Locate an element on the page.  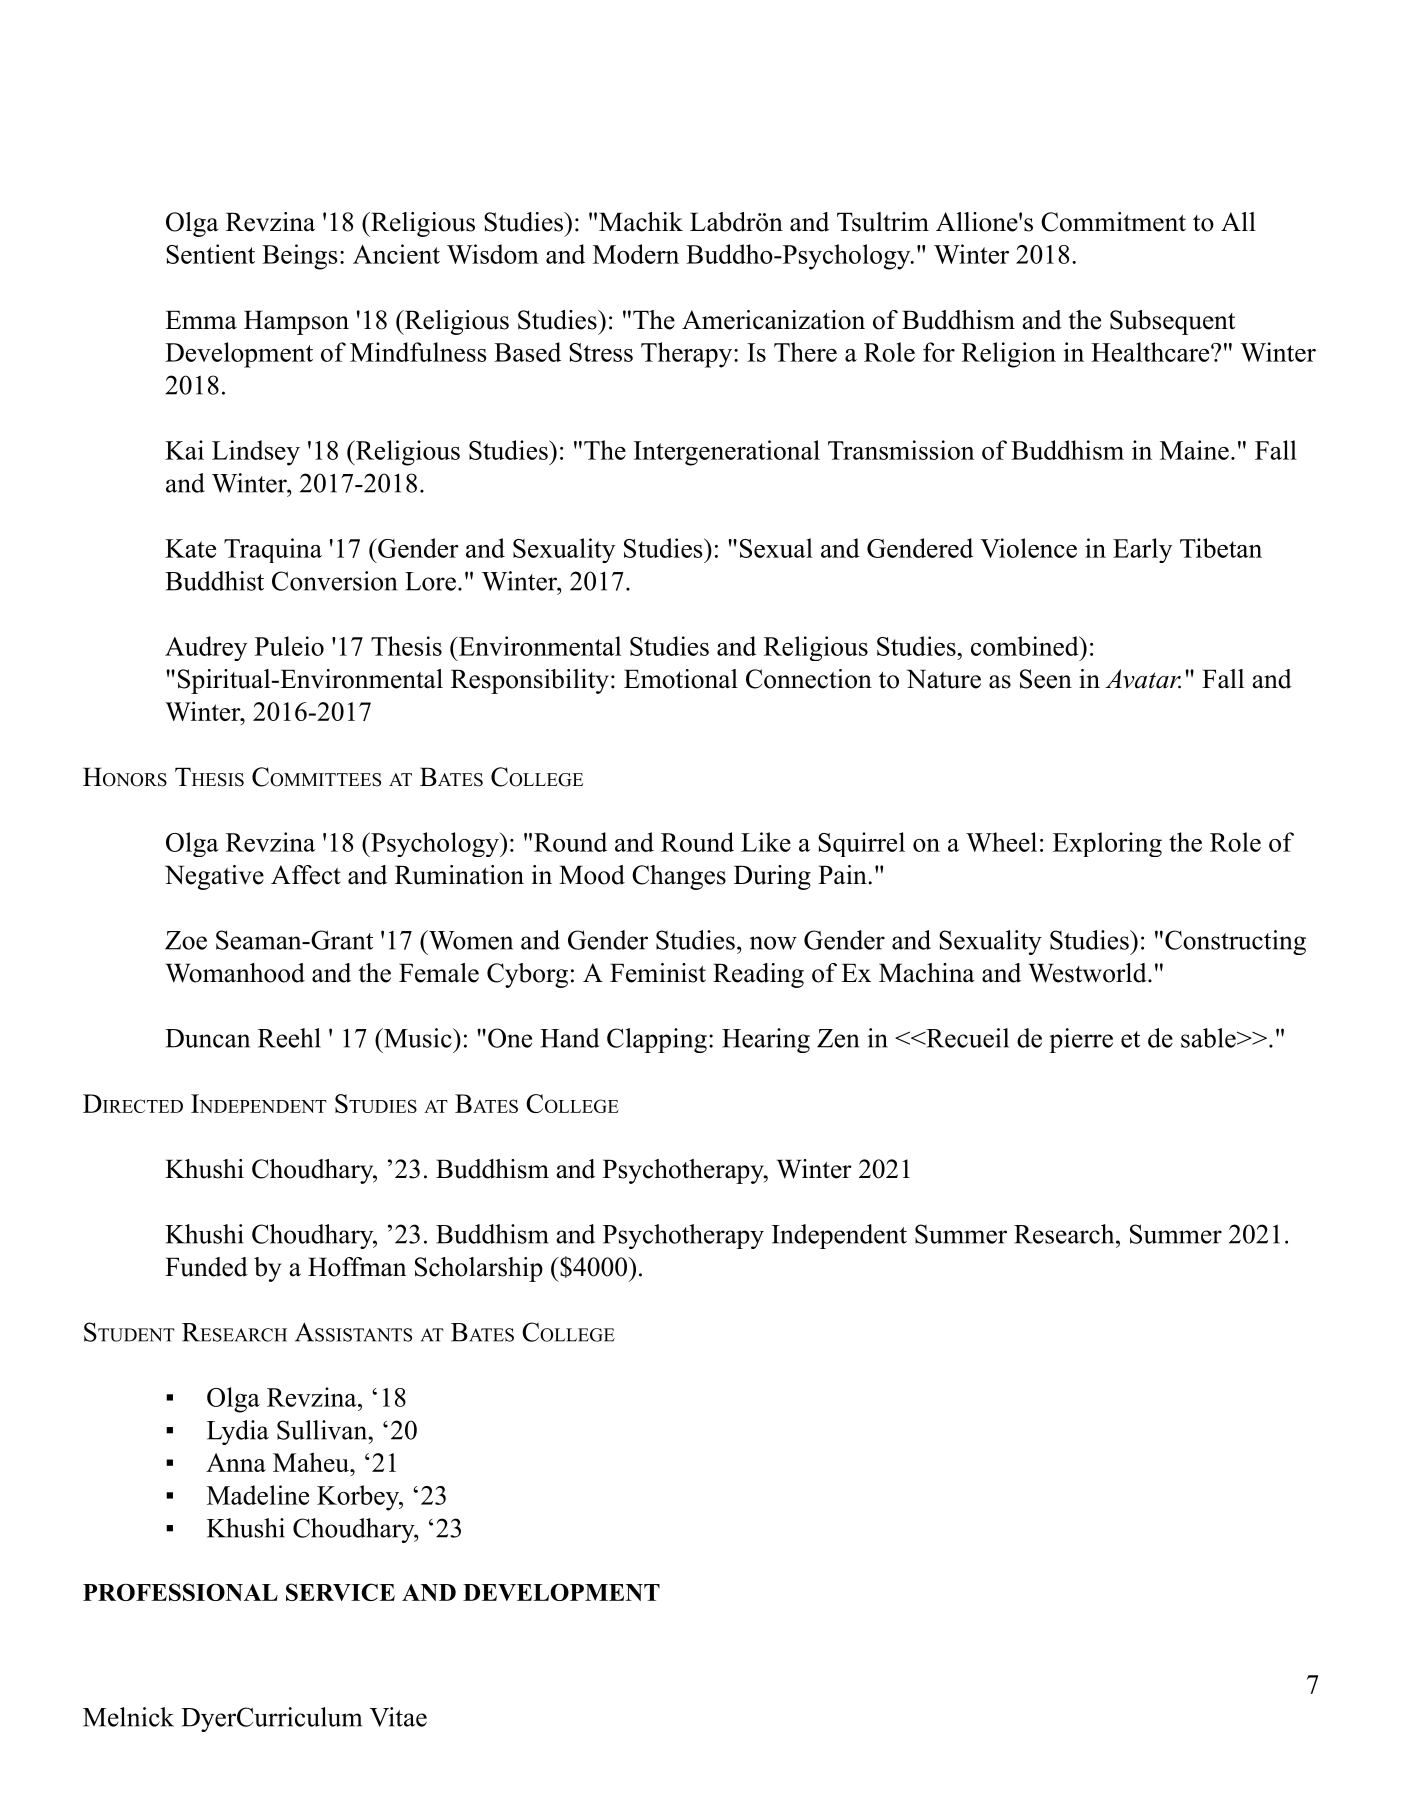
pierre is located at coordinates (1081, 1040).
